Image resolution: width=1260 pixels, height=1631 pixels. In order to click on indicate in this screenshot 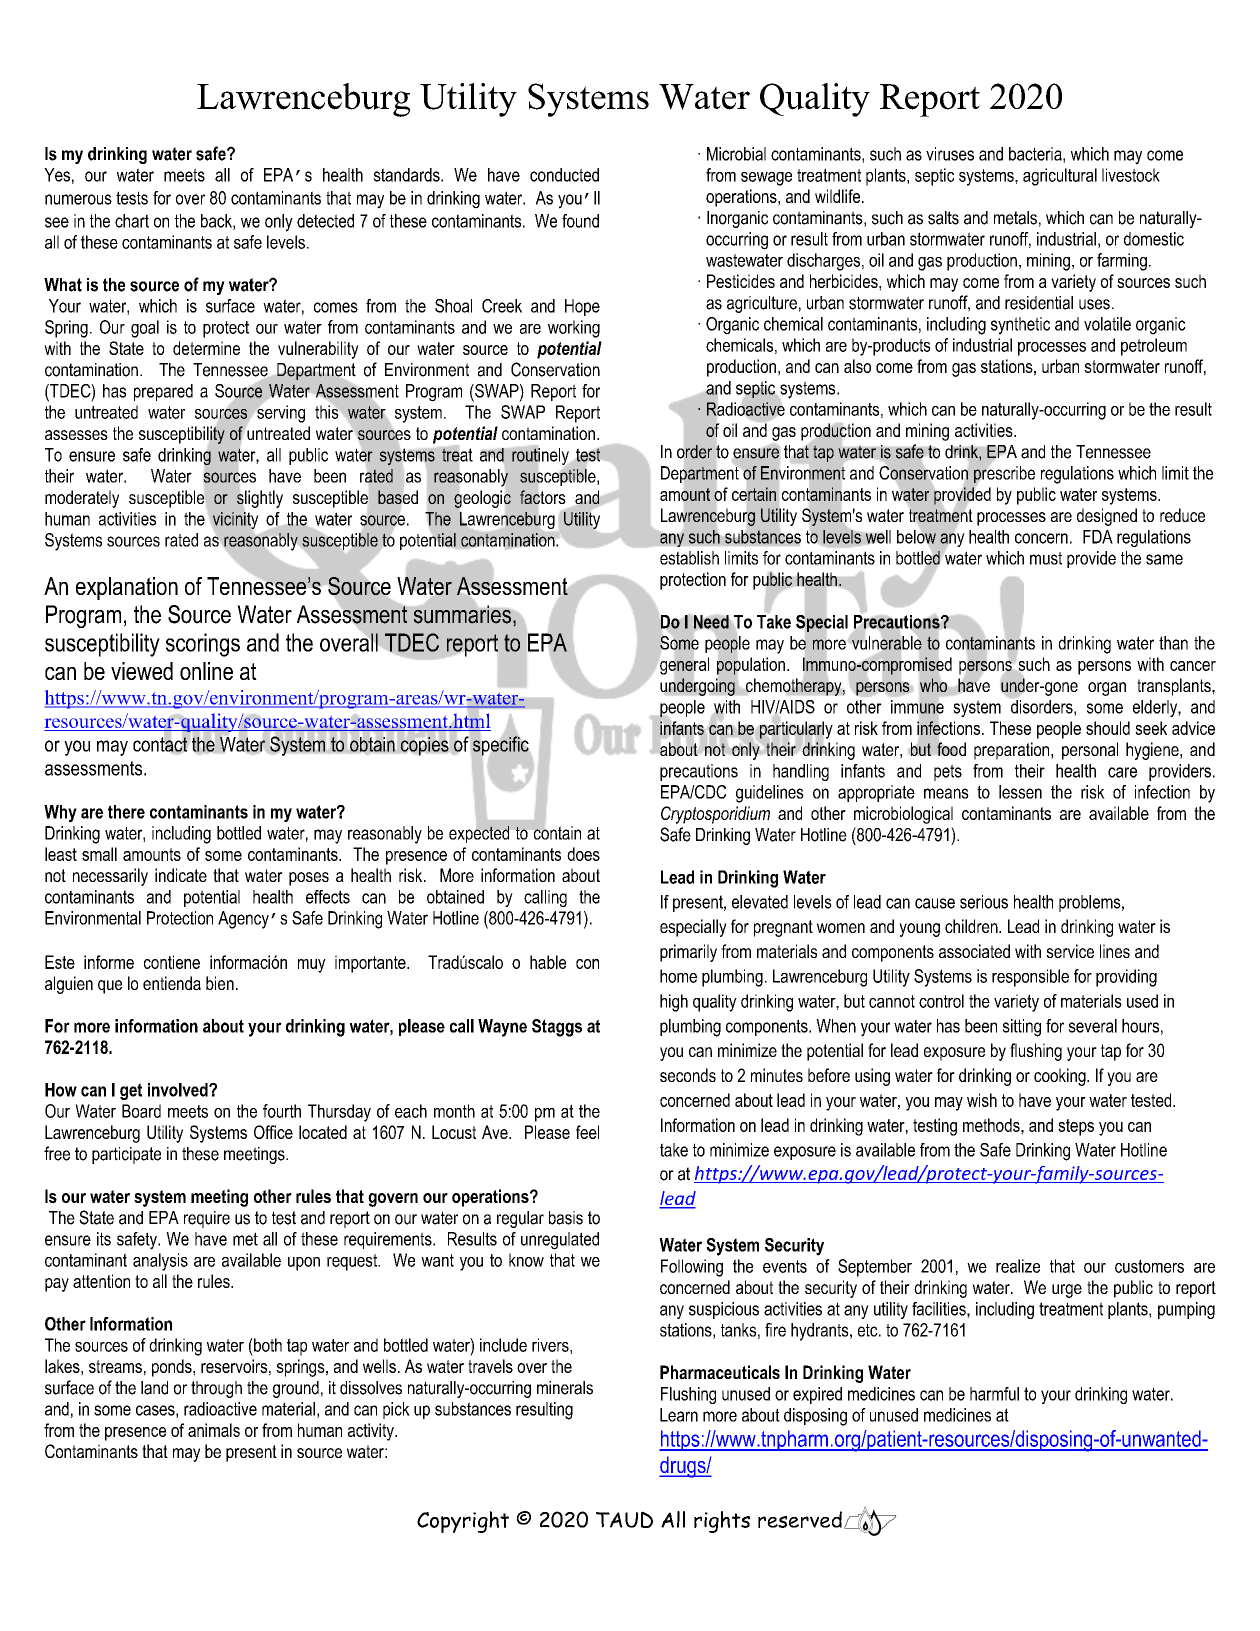, I will do `click(181, 875)`.
